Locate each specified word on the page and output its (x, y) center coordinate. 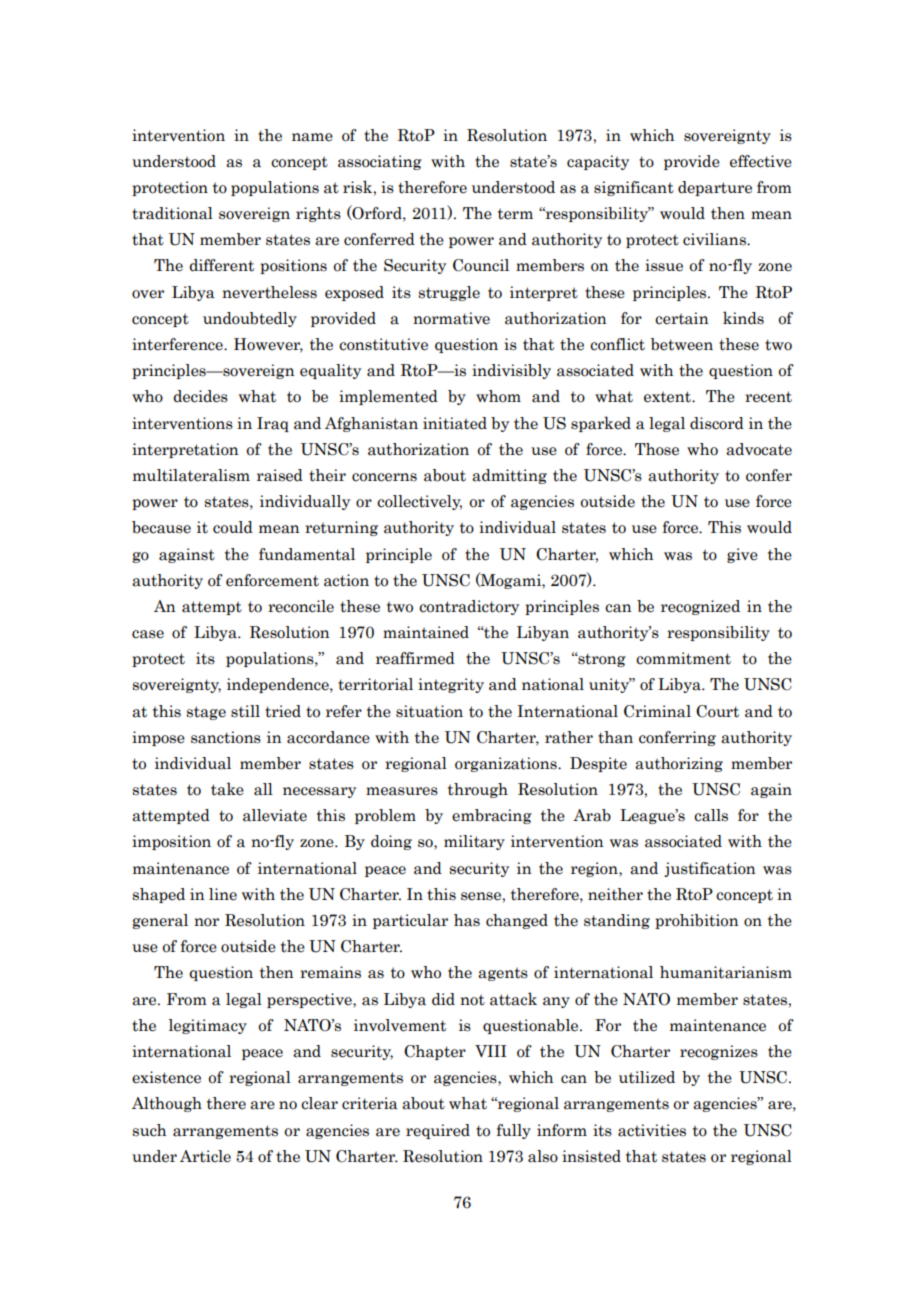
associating (380, 162)
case (148, 634)
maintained (426, 632)
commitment (683, 658)
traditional (172, 213)
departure (715, 188)
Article (205, 1156)
